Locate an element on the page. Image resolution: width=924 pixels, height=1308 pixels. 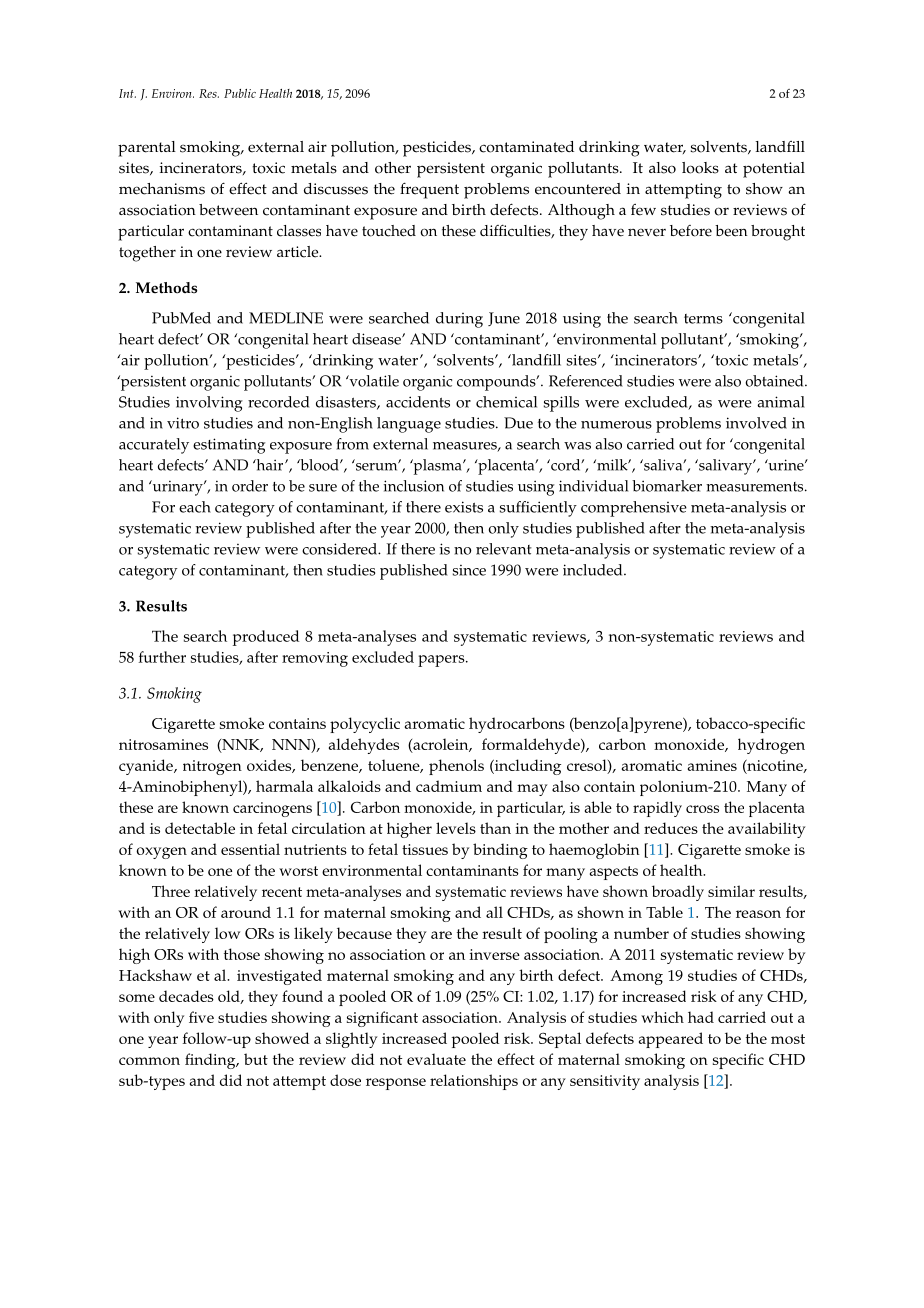
produced is located at coordinates (266, 638).
